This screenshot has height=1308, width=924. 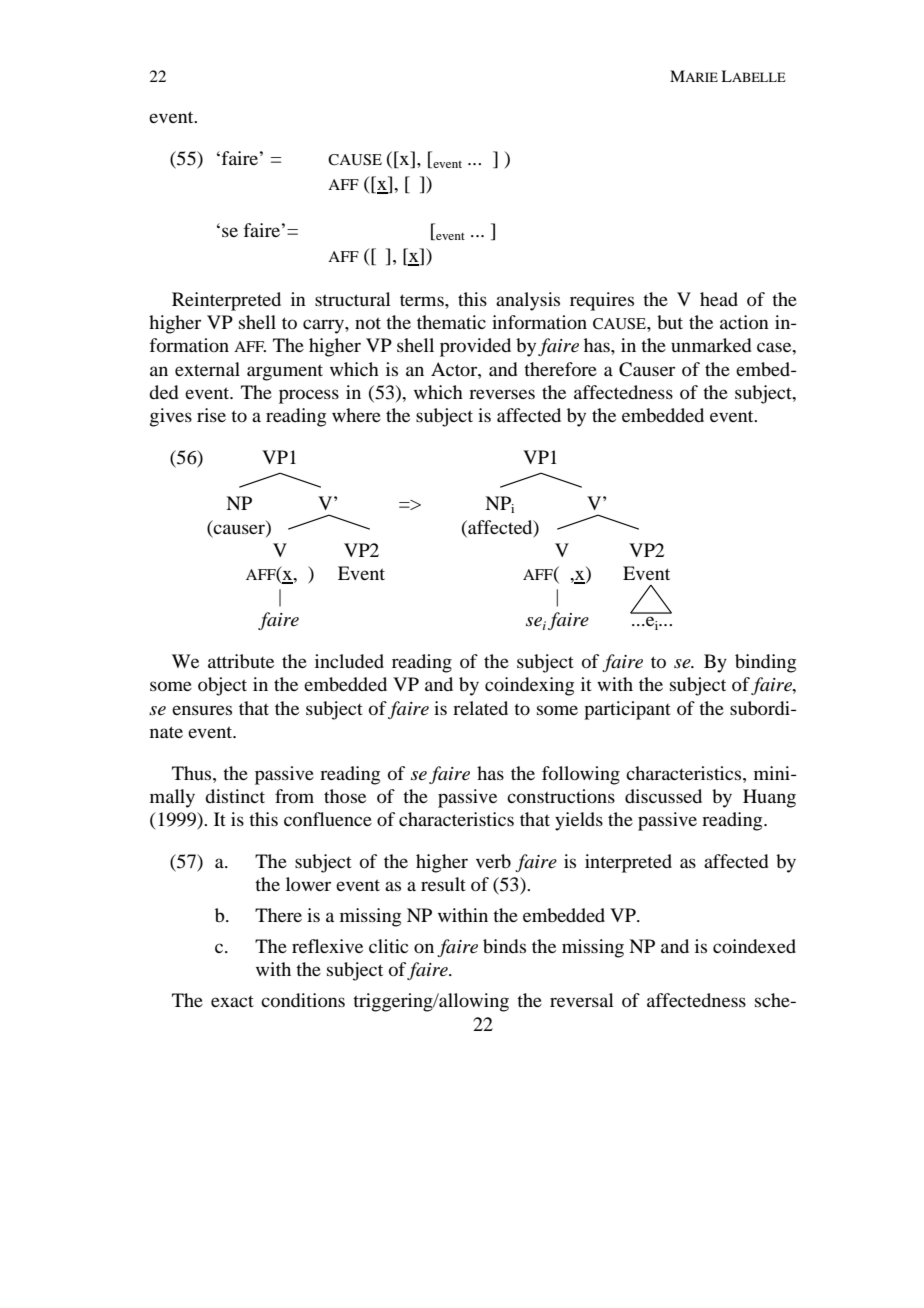 What do you see at coordinates (241, 661) in the screenshot?
I see `attribute` at bounding box center [241, 661].
